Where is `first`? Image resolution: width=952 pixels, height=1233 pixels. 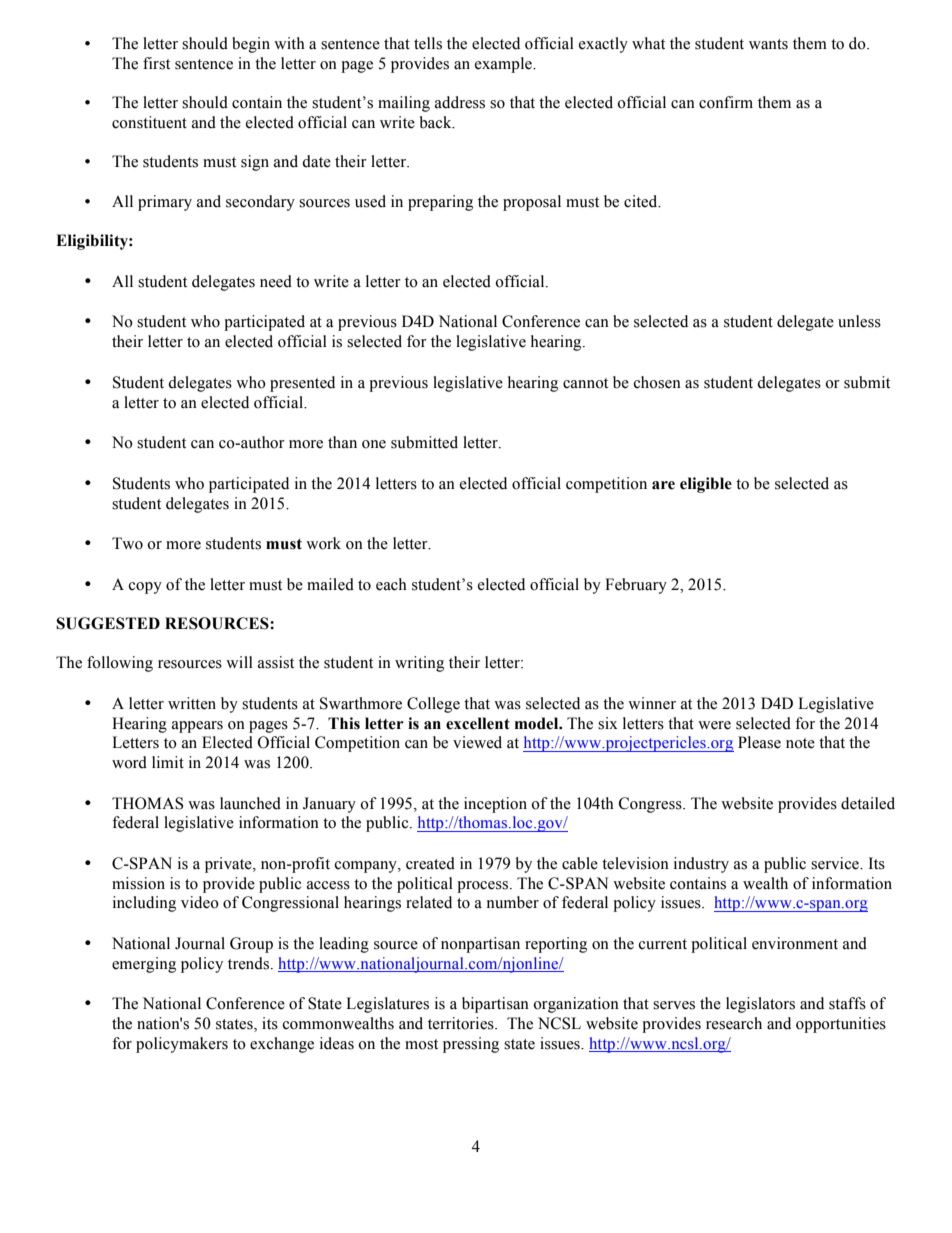 first is located at coordinates (156, 63).
